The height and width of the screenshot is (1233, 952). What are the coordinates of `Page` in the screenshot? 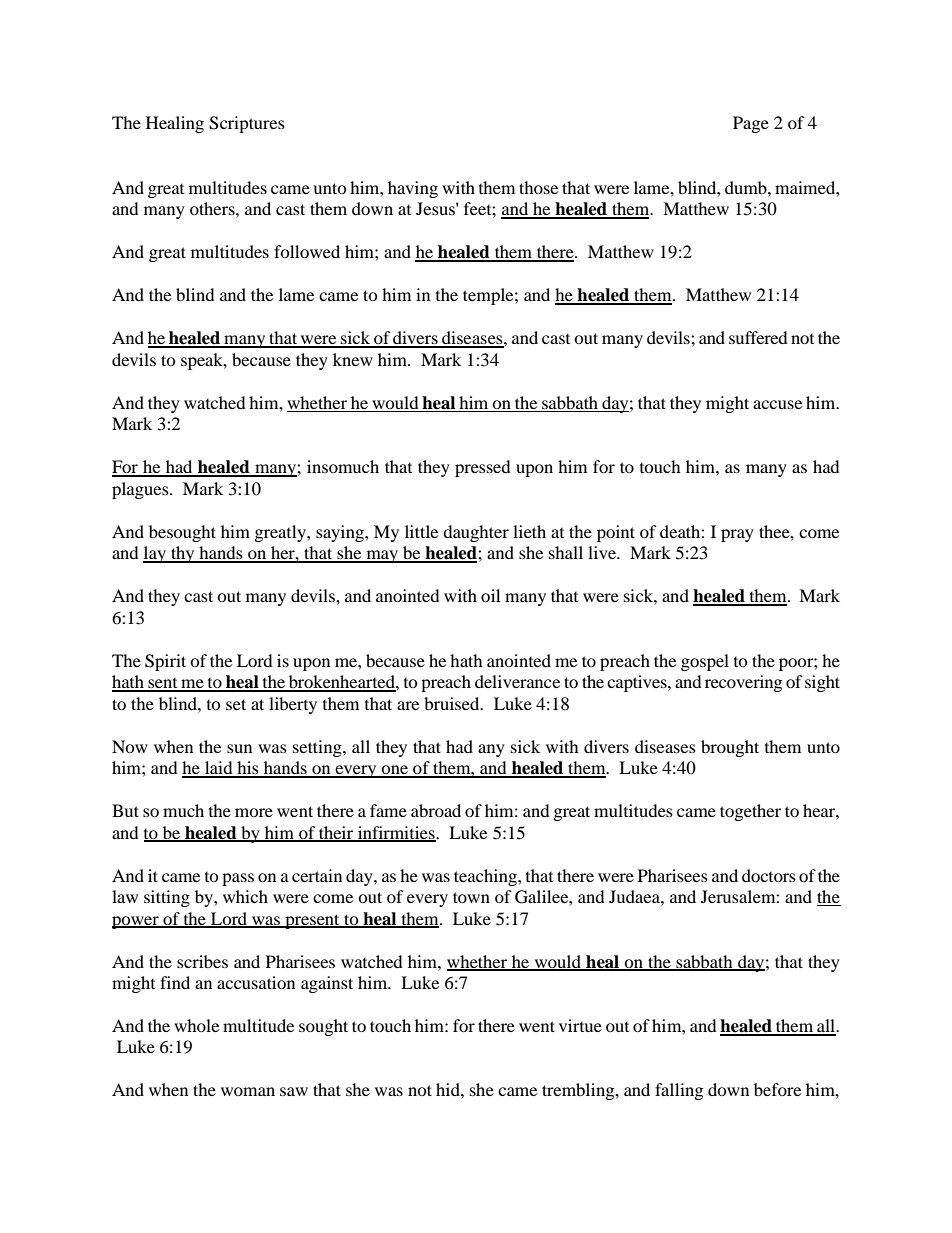 It's located at (751, 124).
